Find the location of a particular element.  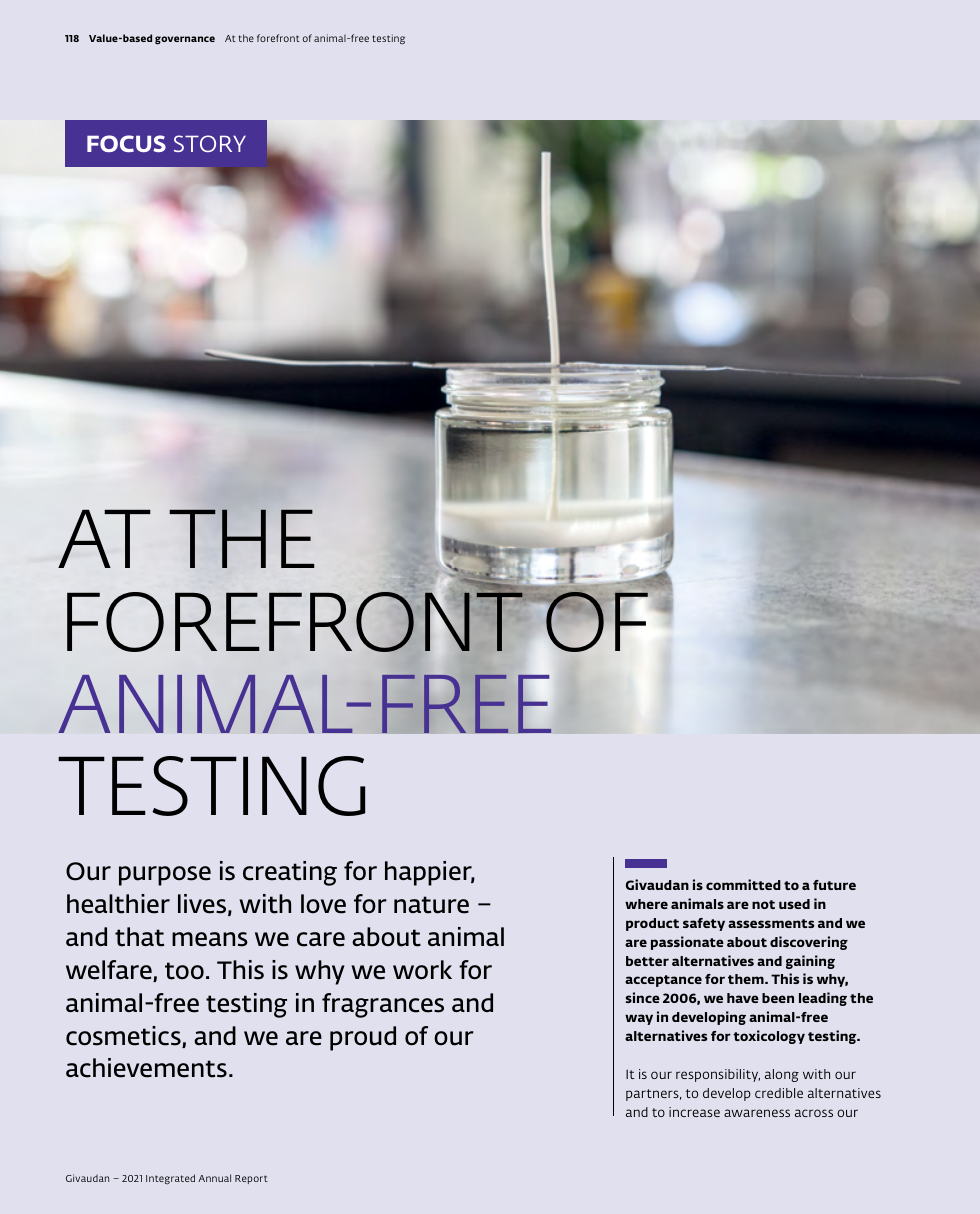

awareness is located at coordinates (757, 1113).
